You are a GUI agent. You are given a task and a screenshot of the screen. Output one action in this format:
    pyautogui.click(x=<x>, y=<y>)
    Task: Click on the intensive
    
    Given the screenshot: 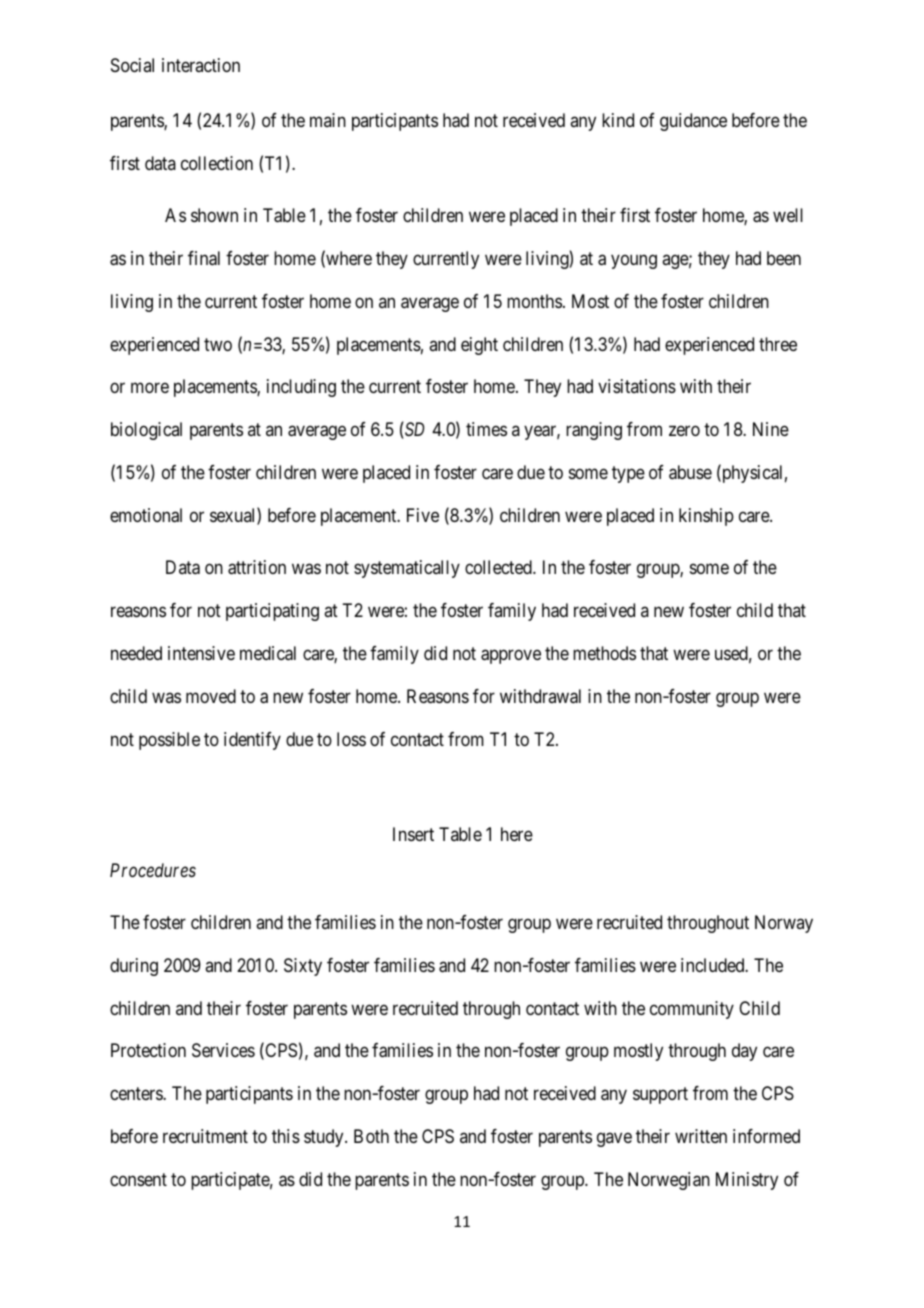 What is the action you would take?
    pyautogui.click(x=201, y=653)
